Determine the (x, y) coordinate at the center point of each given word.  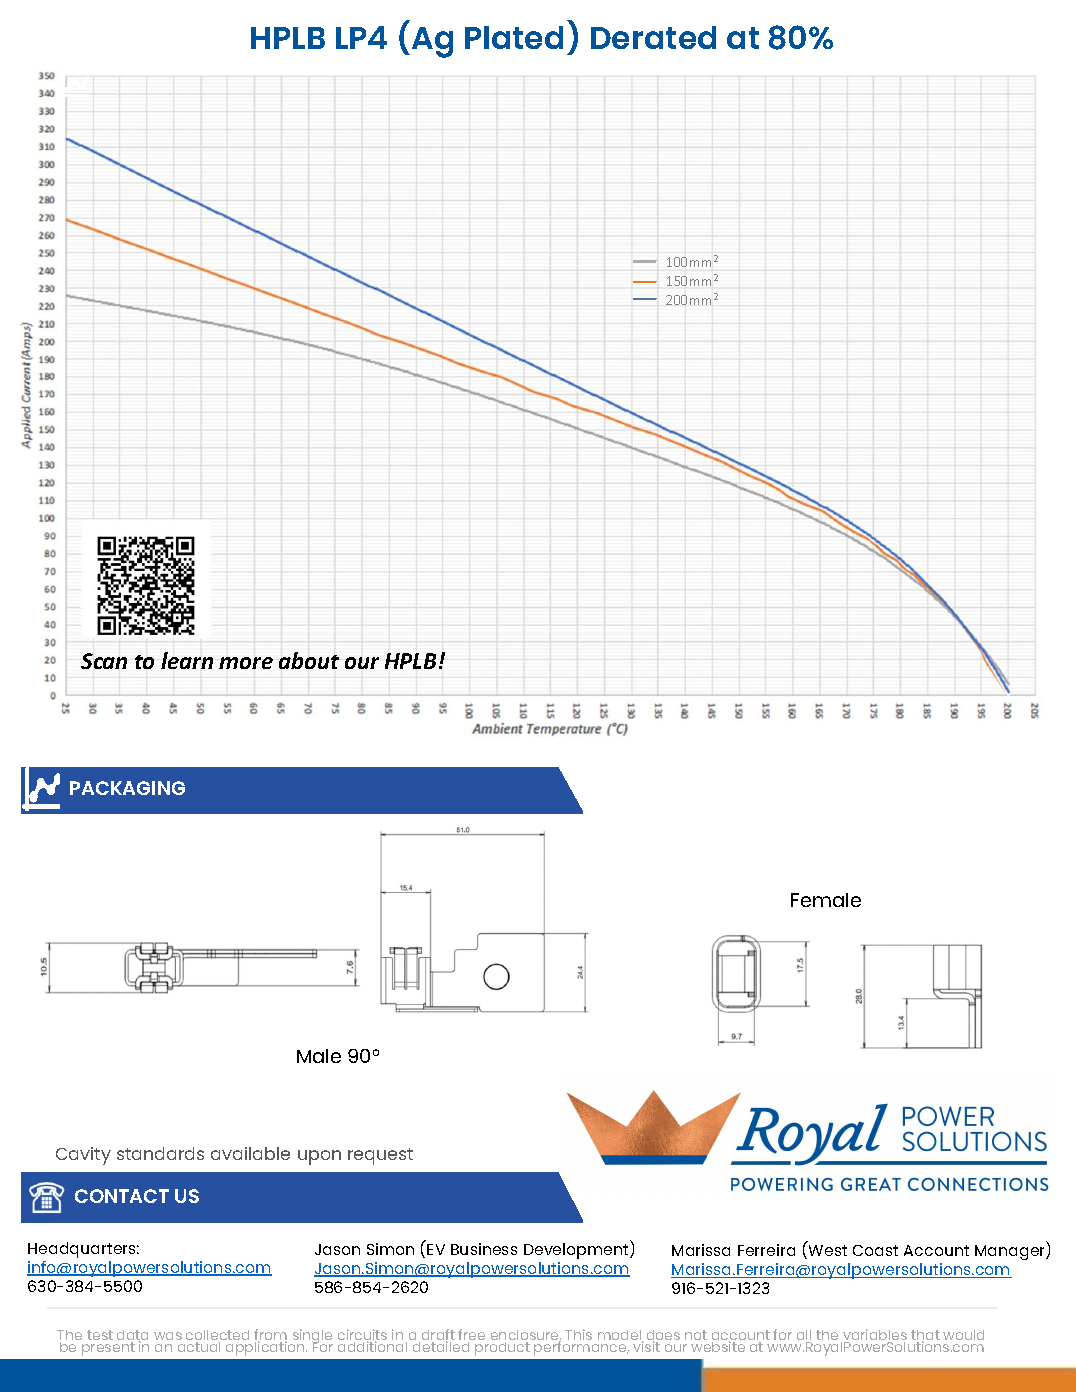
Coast (875, 1250)
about (309, 660)
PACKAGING (127, 788)
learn (187, 660)
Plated (514, 37)
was (168, 1336)
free (471, 1336)
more (246, 663)
